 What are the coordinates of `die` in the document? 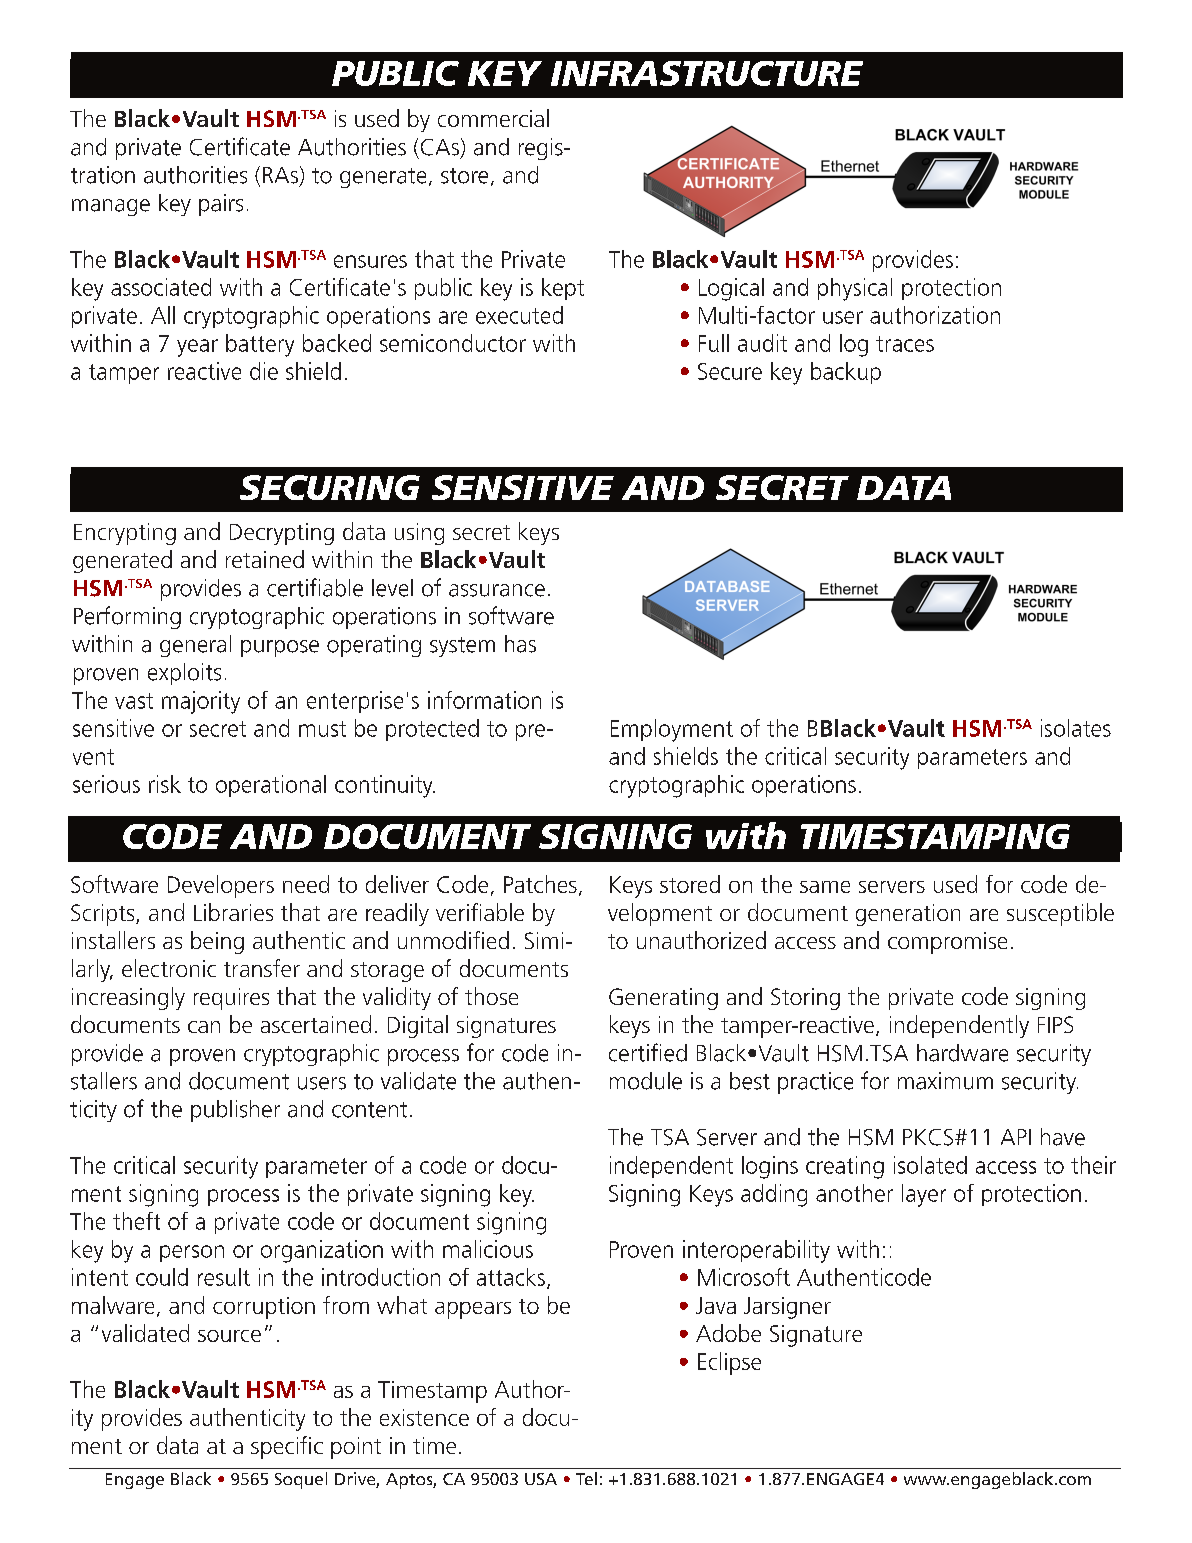 It's located at (264, 371).
